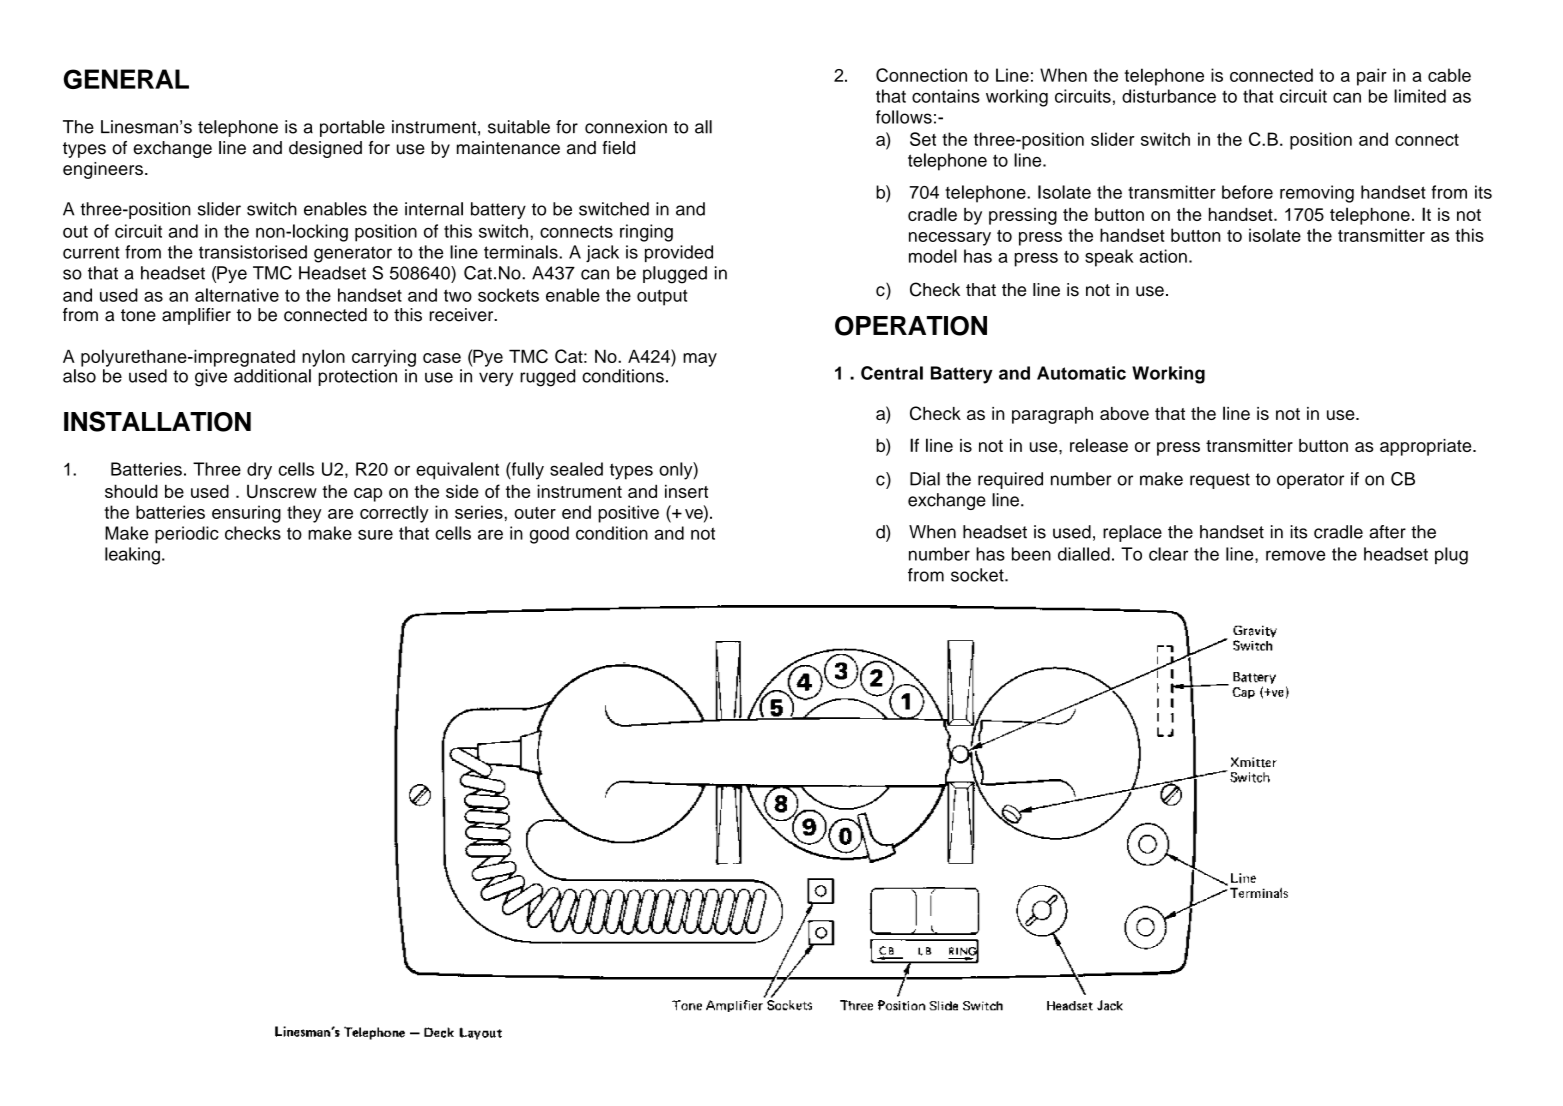 The height and width of the image is (1106, 1563). Describe the element at coordinates (662, 297) in the image. I see `output` at that location.
